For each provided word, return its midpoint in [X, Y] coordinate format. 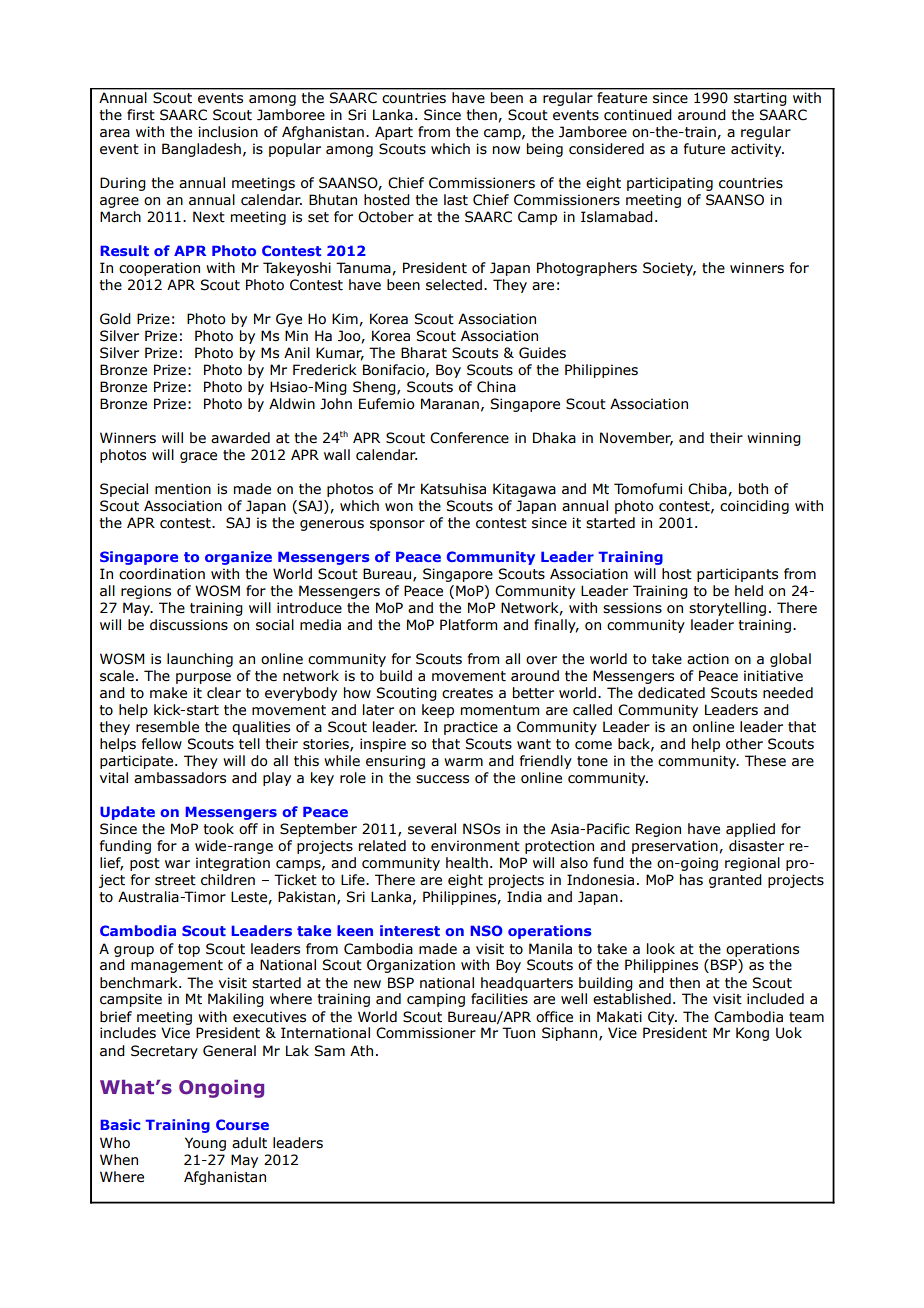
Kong [752, 1034]
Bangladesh [201, 150]
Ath [361, 1051]
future [704, 149]
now [506, 150]
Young [205, 1144]
